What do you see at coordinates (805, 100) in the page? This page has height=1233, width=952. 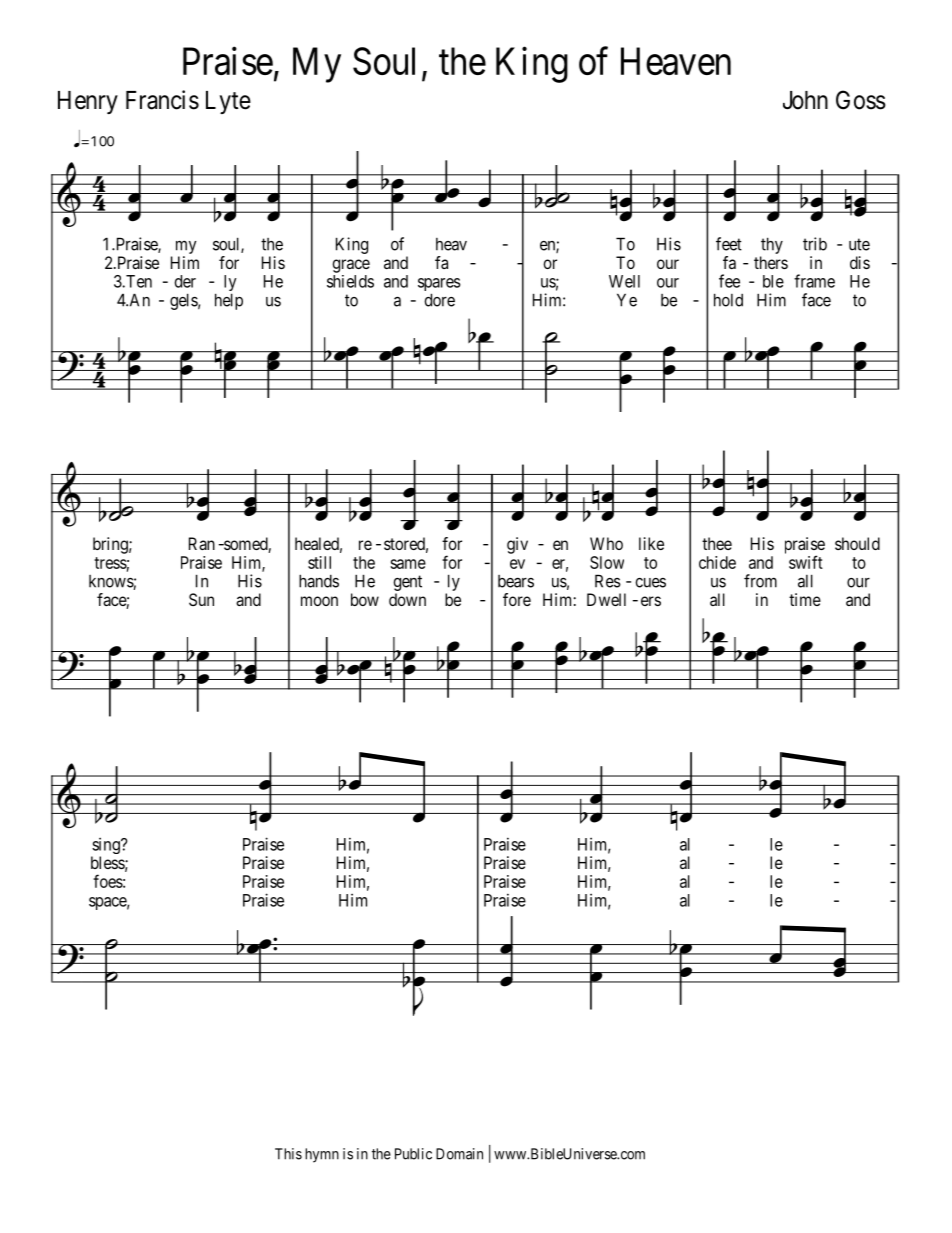 I see `John` at bounding box center [805, 100].
